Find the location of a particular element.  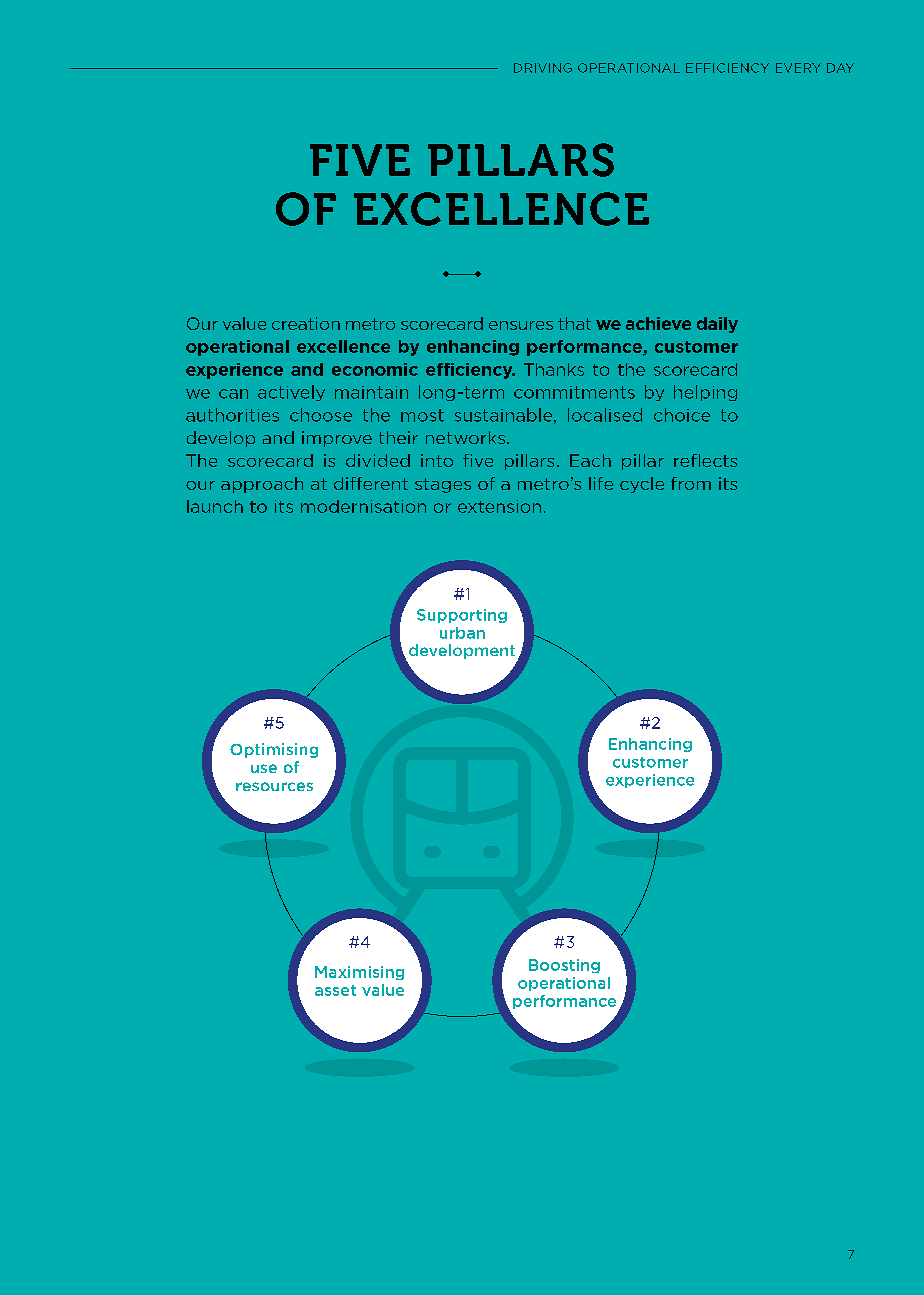

DRIVING is located at coordinates (543, 68).
